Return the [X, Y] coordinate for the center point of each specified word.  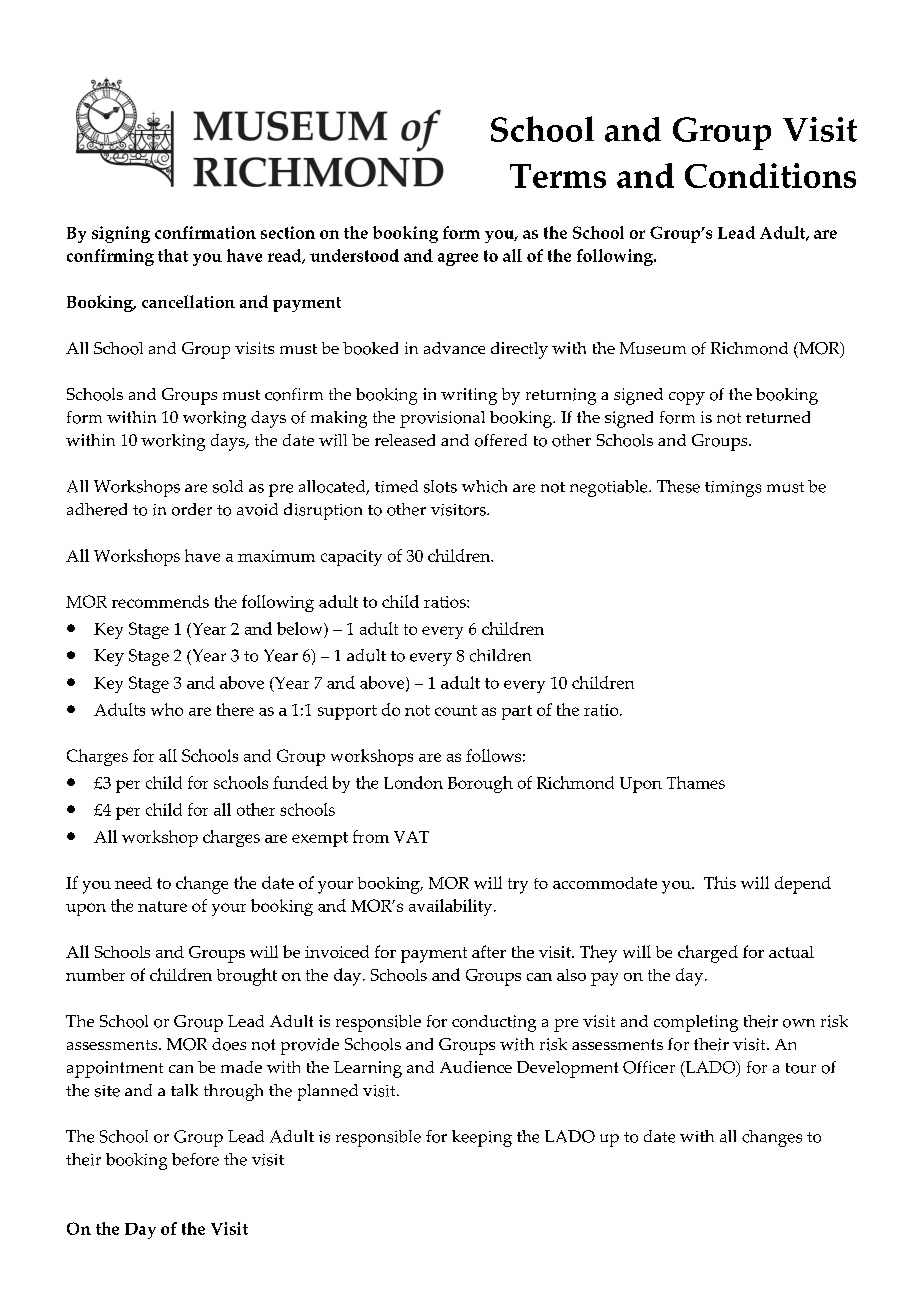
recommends [160, 601]
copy [687, 398]
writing [469, 396]
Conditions [770, 175]
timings [733, 489]
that [173, 255]
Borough [480, 784]
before [195, 1159]
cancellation [188, 301]
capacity [351, 558]
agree [458, 259]
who [167, 709]
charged [708, 954]
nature [162, 906]
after [489, 951]
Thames [696, 782]
